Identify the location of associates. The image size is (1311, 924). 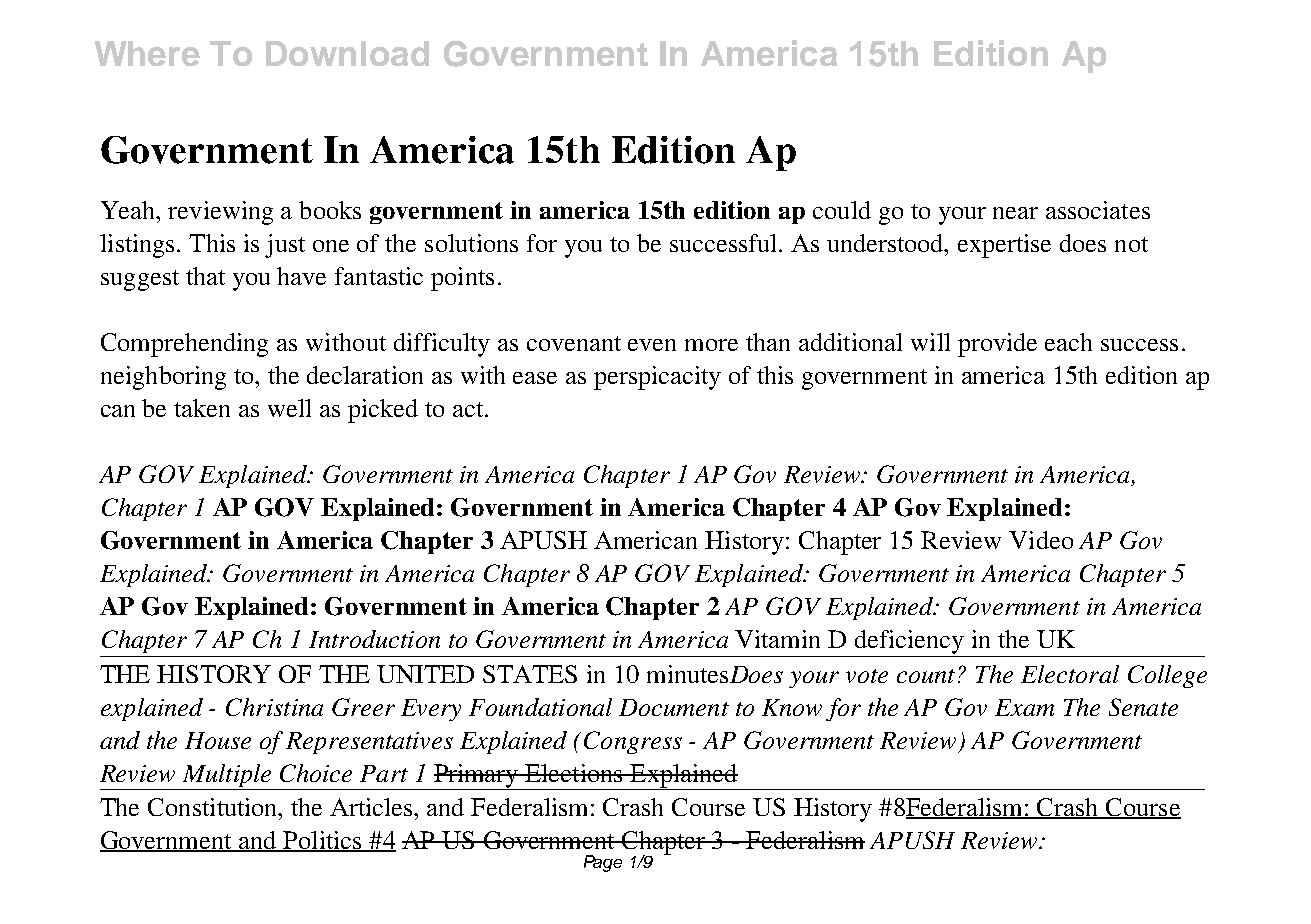
(1098, 210).
